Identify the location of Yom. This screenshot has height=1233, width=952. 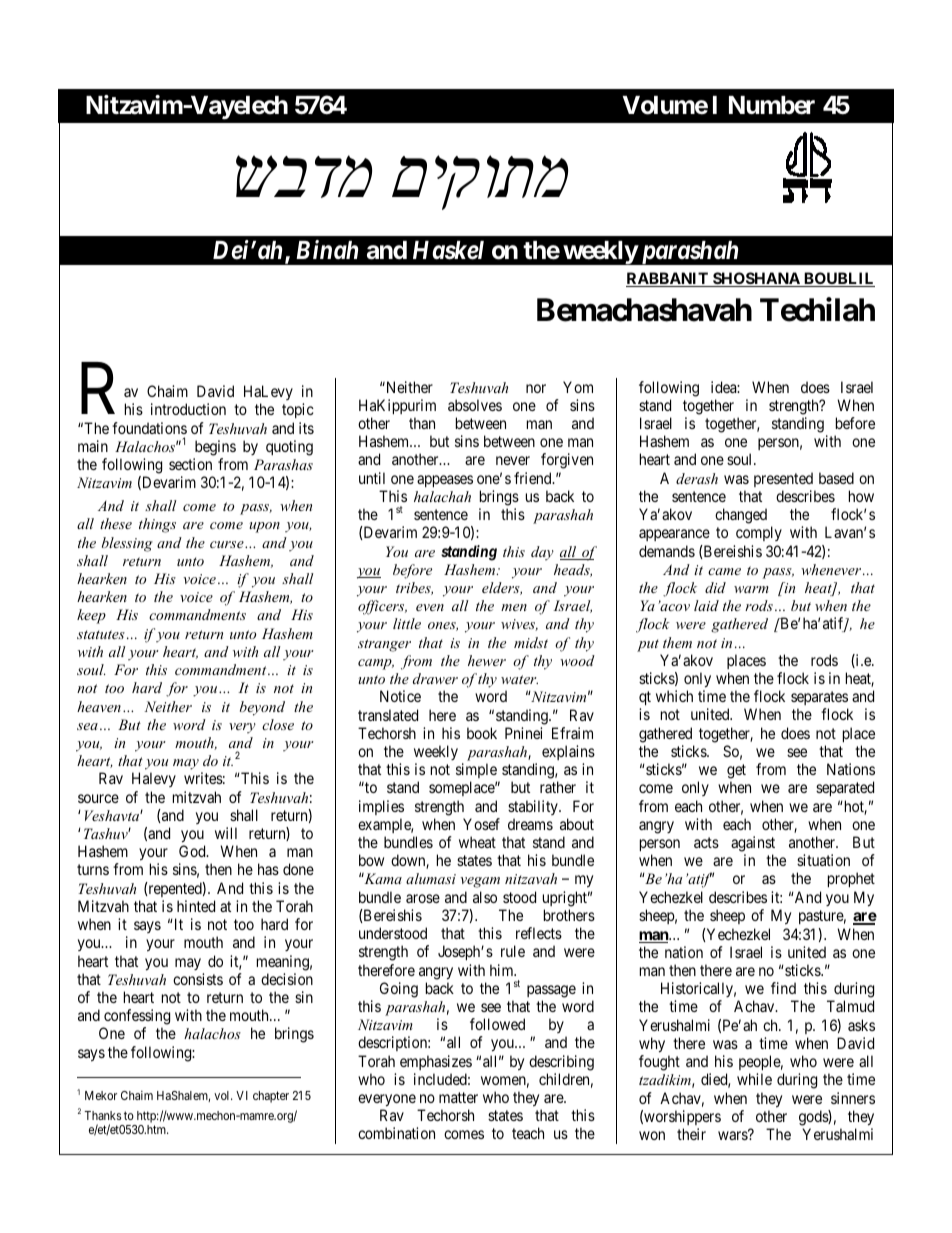
(578, 387).
